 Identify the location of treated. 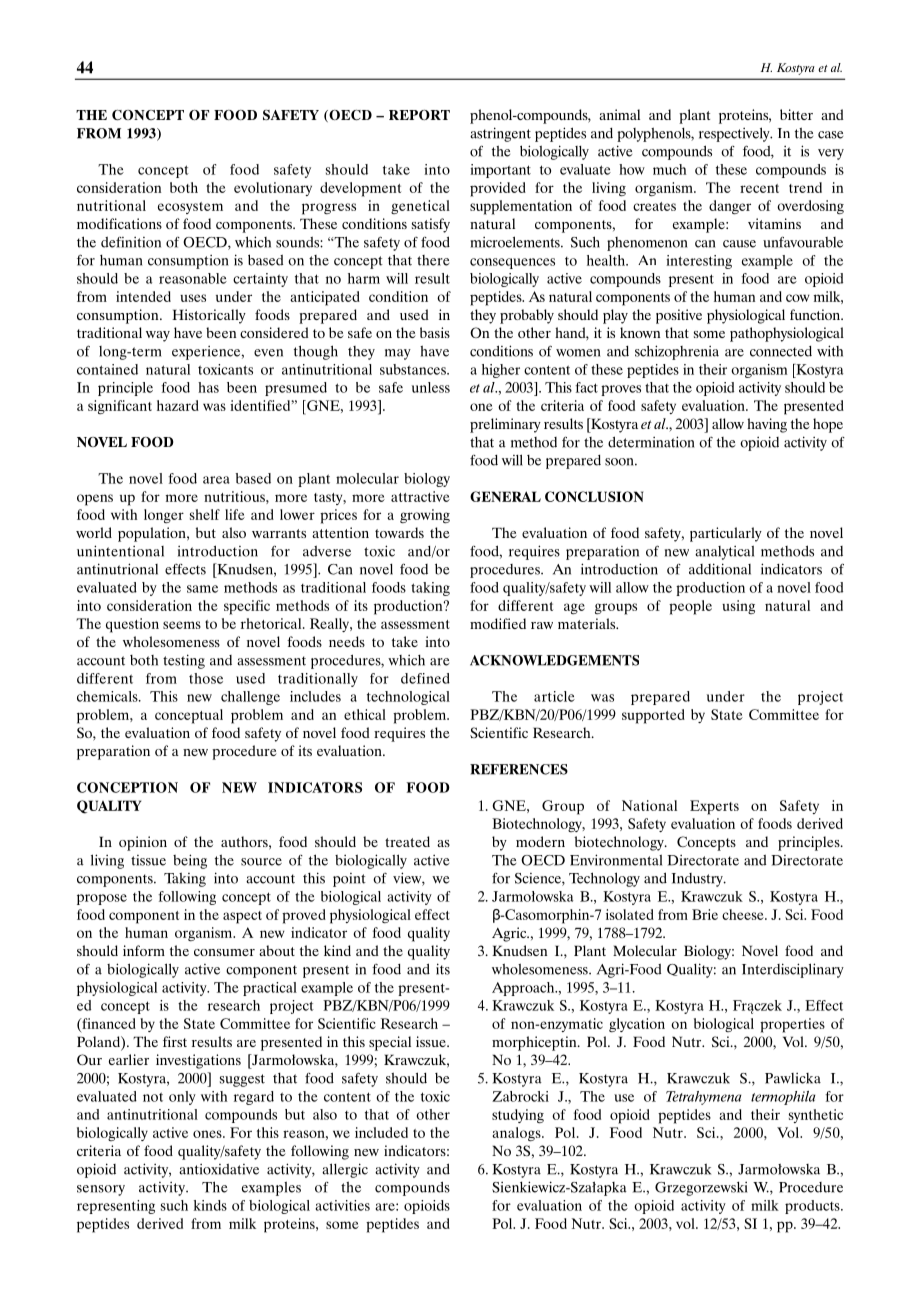
(407, 841).
